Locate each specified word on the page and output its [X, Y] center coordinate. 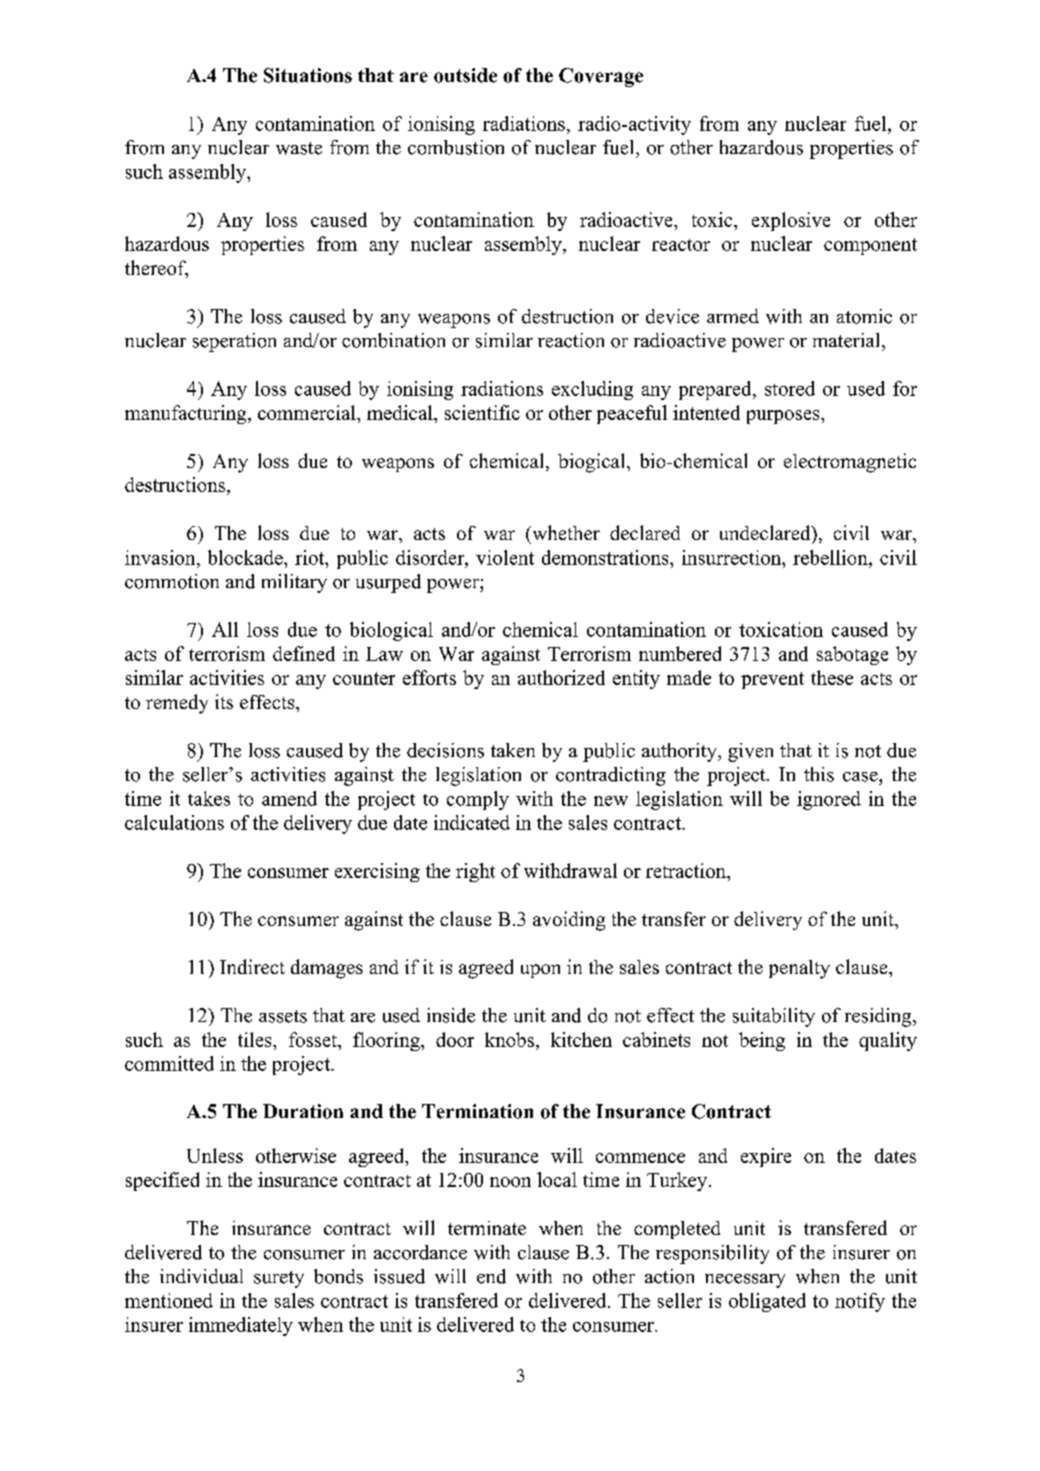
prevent [772, 680]
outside [465, 75]
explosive [791, 221]
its [224, 701]
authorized [561, 677]
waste [299, 148]
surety [279, 1279]
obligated [767, 1302]
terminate [487, 1228]
